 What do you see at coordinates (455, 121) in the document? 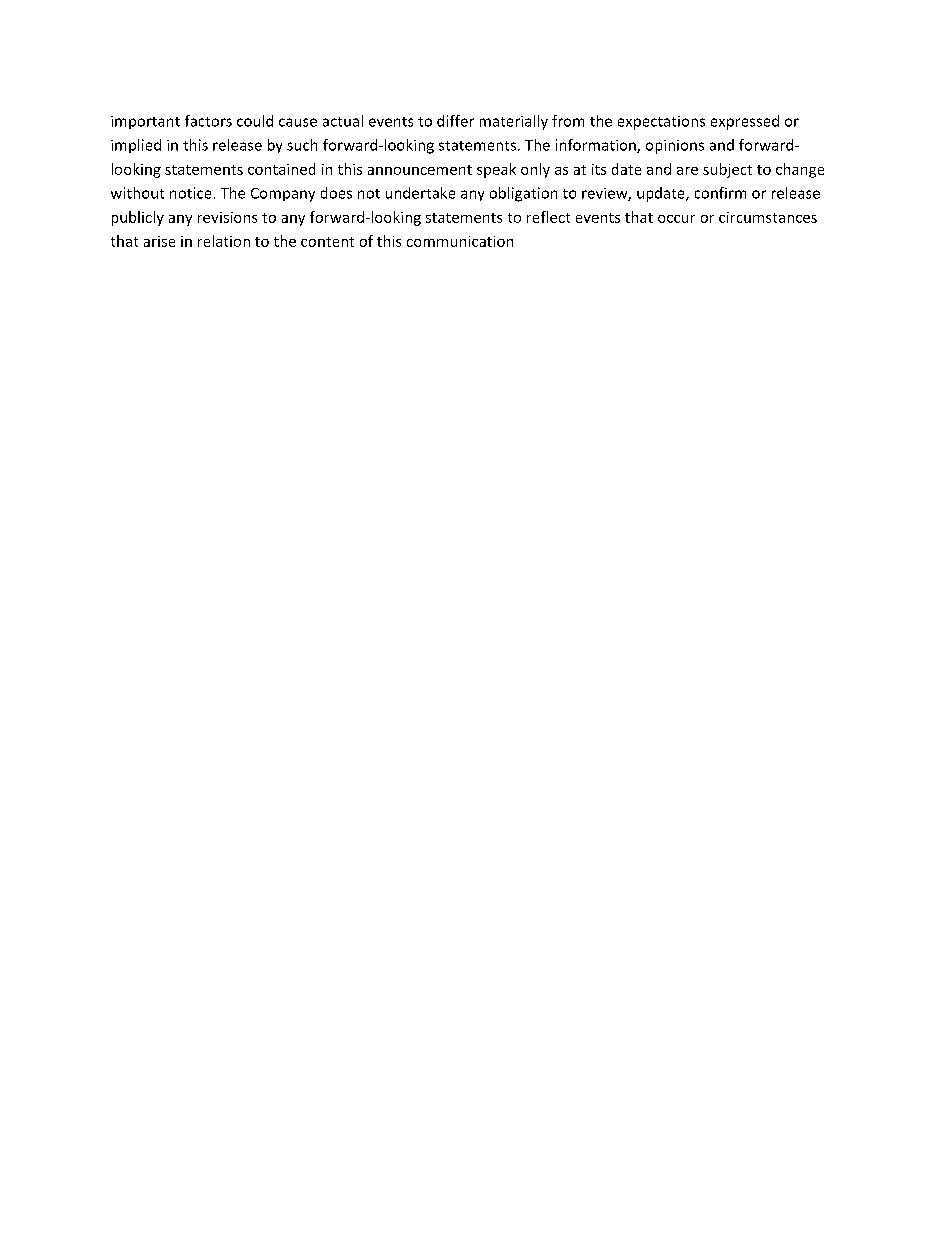
I see `differ` at bounding box center [455, 121].
